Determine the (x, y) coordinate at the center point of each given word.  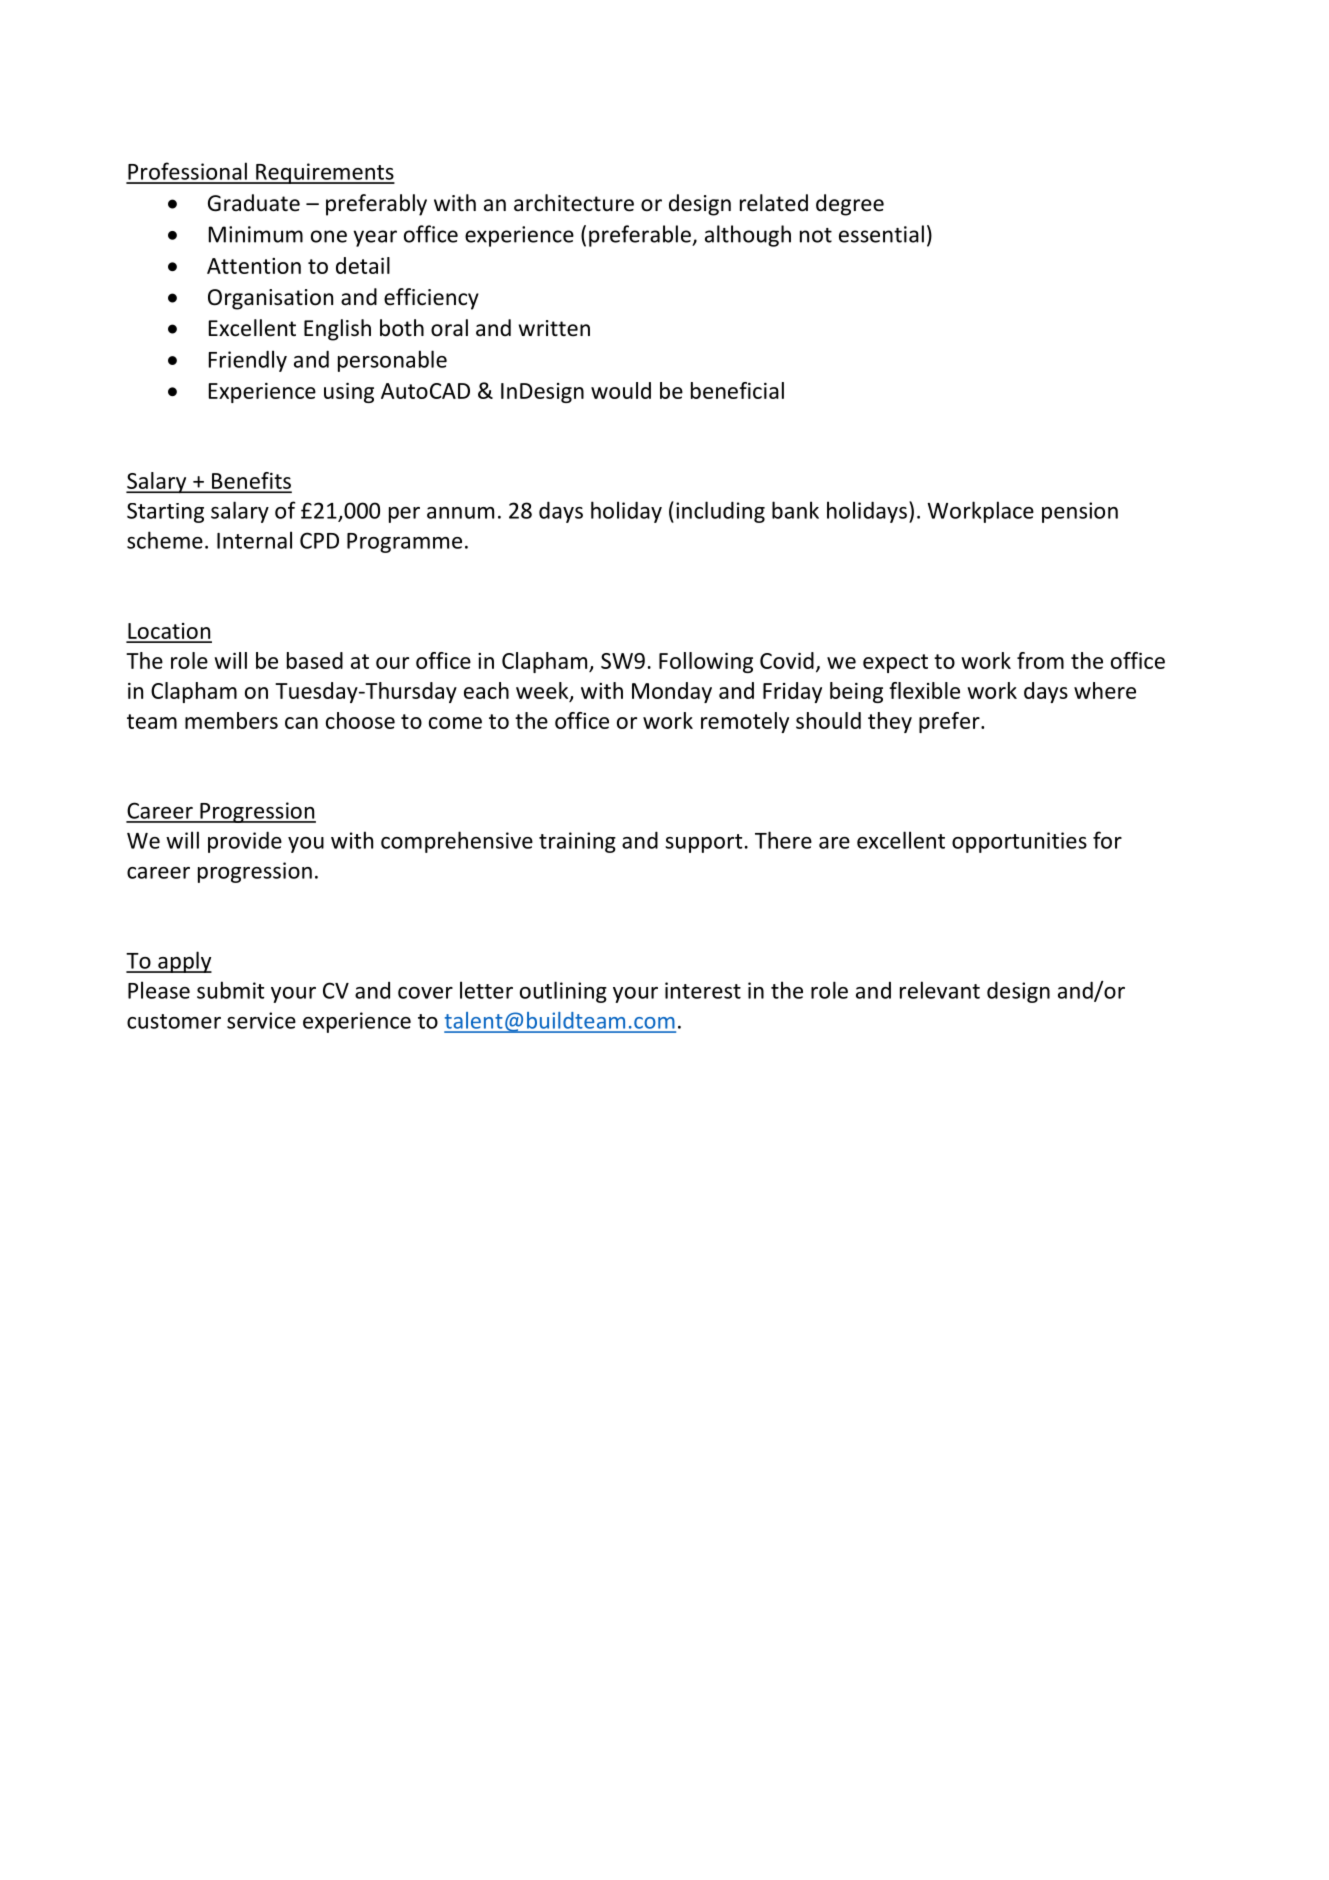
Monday (672, 692)
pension (1080, 512)
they (890, 722)
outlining (563, 992)
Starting (165, 513)
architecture (574, 203)
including (720, 512)
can (301, 723)
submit (231, 990)
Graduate (254, 203)
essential (881, 234)
